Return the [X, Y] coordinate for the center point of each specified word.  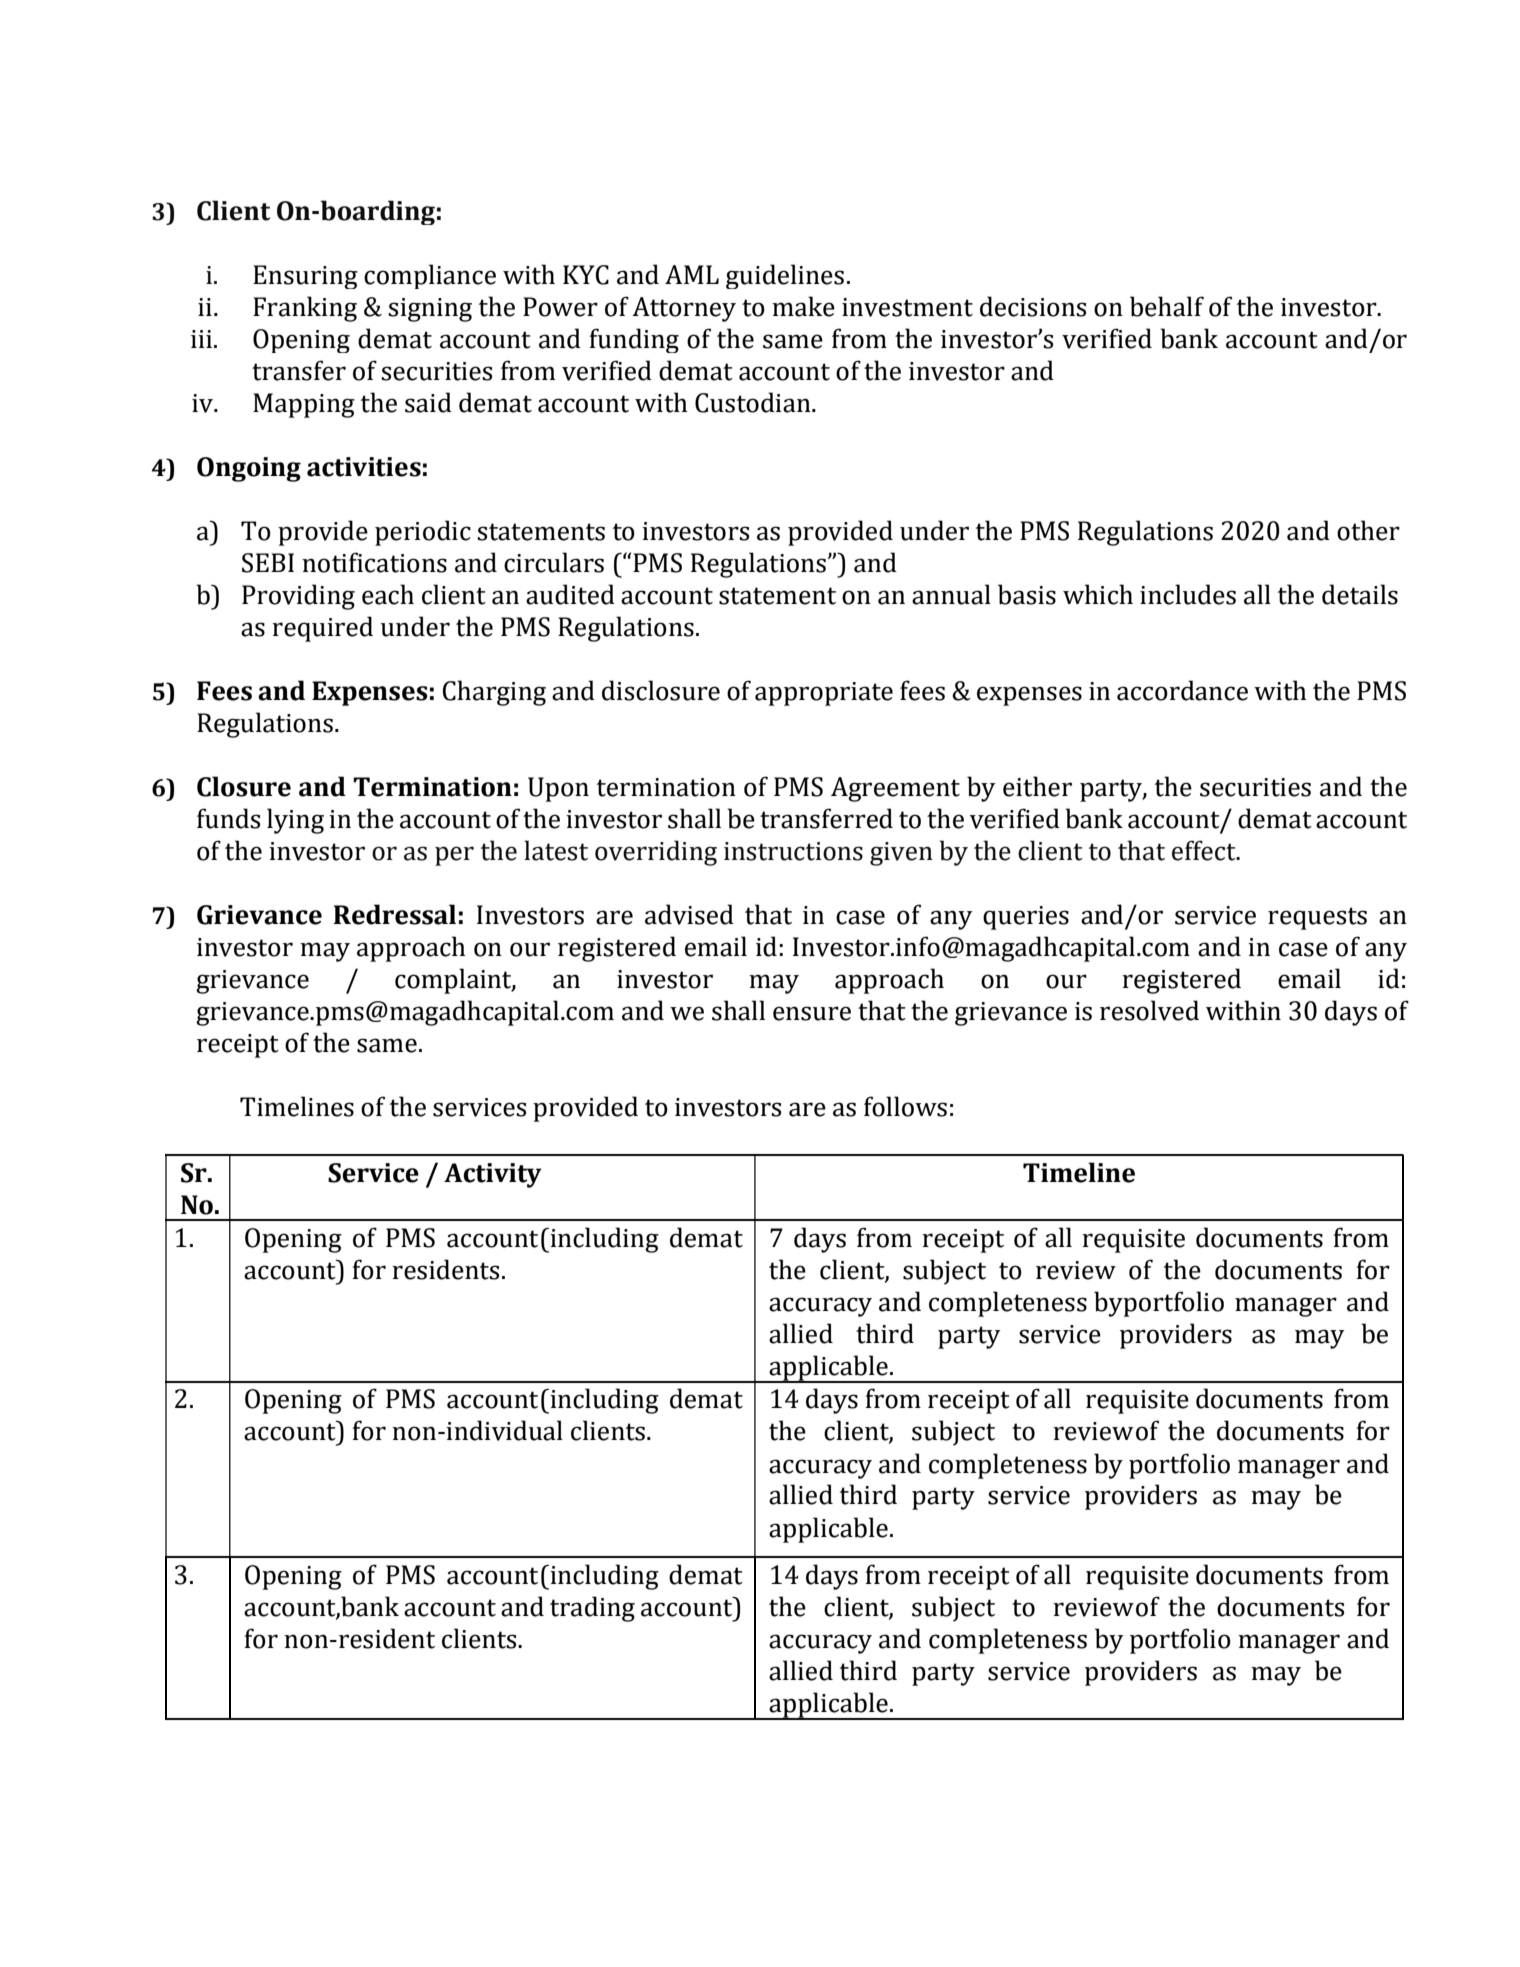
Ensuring [305, 277]
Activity [493, 1175]
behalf [1167, 306]
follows [905, 1106]
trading [592, 1609]
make [803, 306]
